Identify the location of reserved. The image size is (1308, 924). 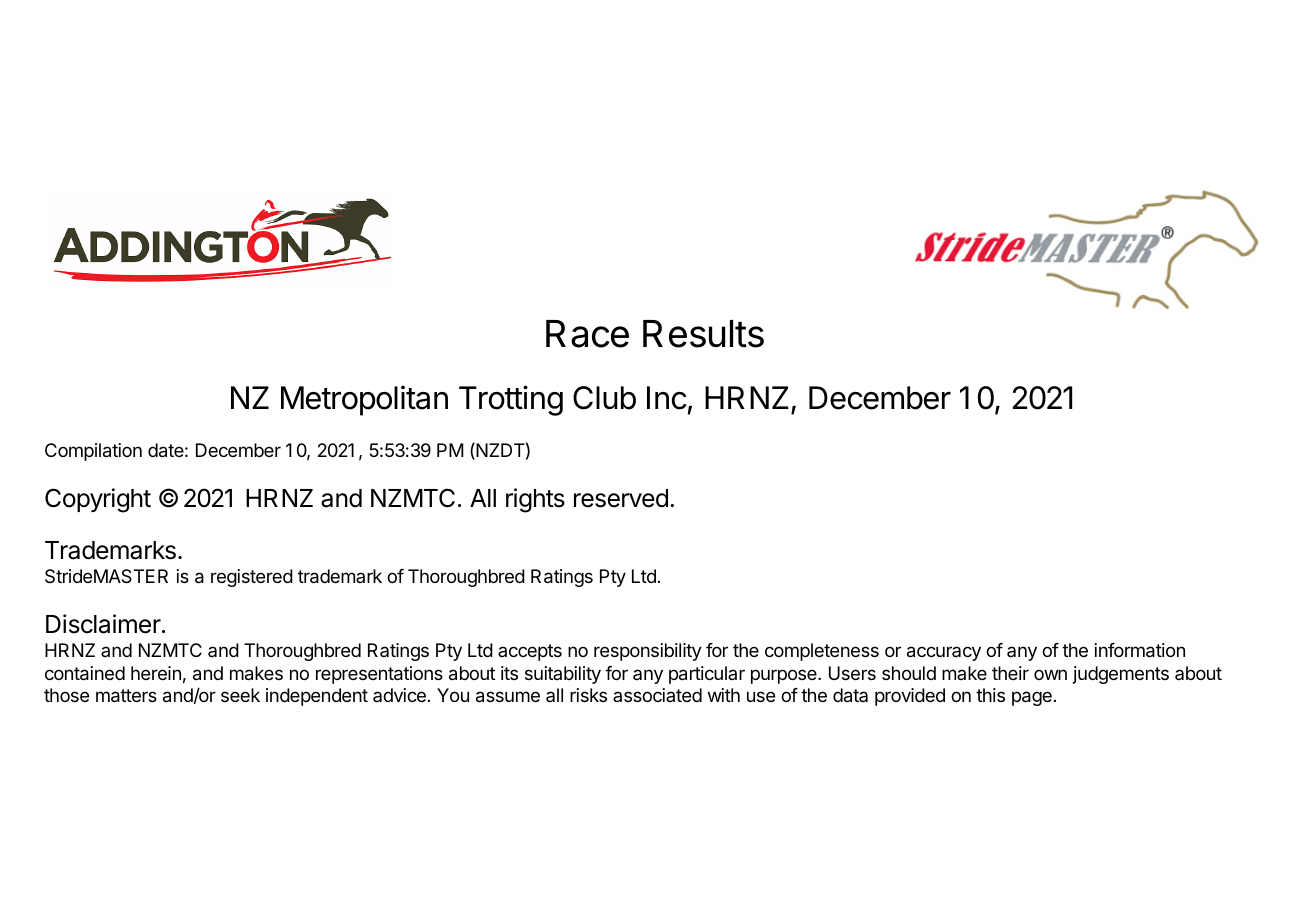
(621, 498).
